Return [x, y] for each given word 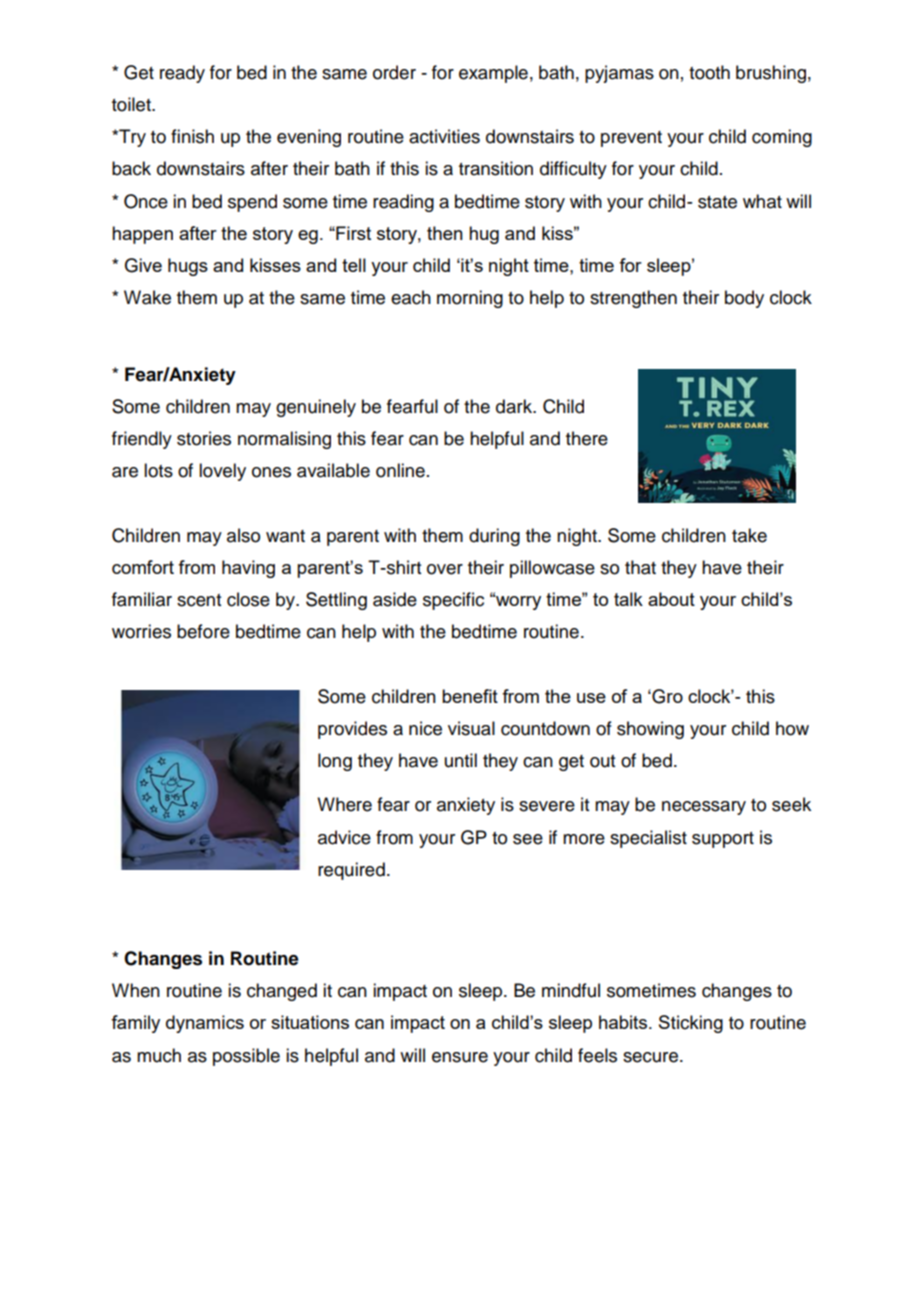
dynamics [205, 1024]
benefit [470, 696]
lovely [222, 472]
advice [344, 837]
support [723, 840]
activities [444, 136]
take [749, 535]
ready [182, 74]
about [671, 599]
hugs [188, 267]
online [400, 470]
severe [547, 806]
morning [470, 299]
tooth [709, 72]
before [203, 631]
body [744, 299]
